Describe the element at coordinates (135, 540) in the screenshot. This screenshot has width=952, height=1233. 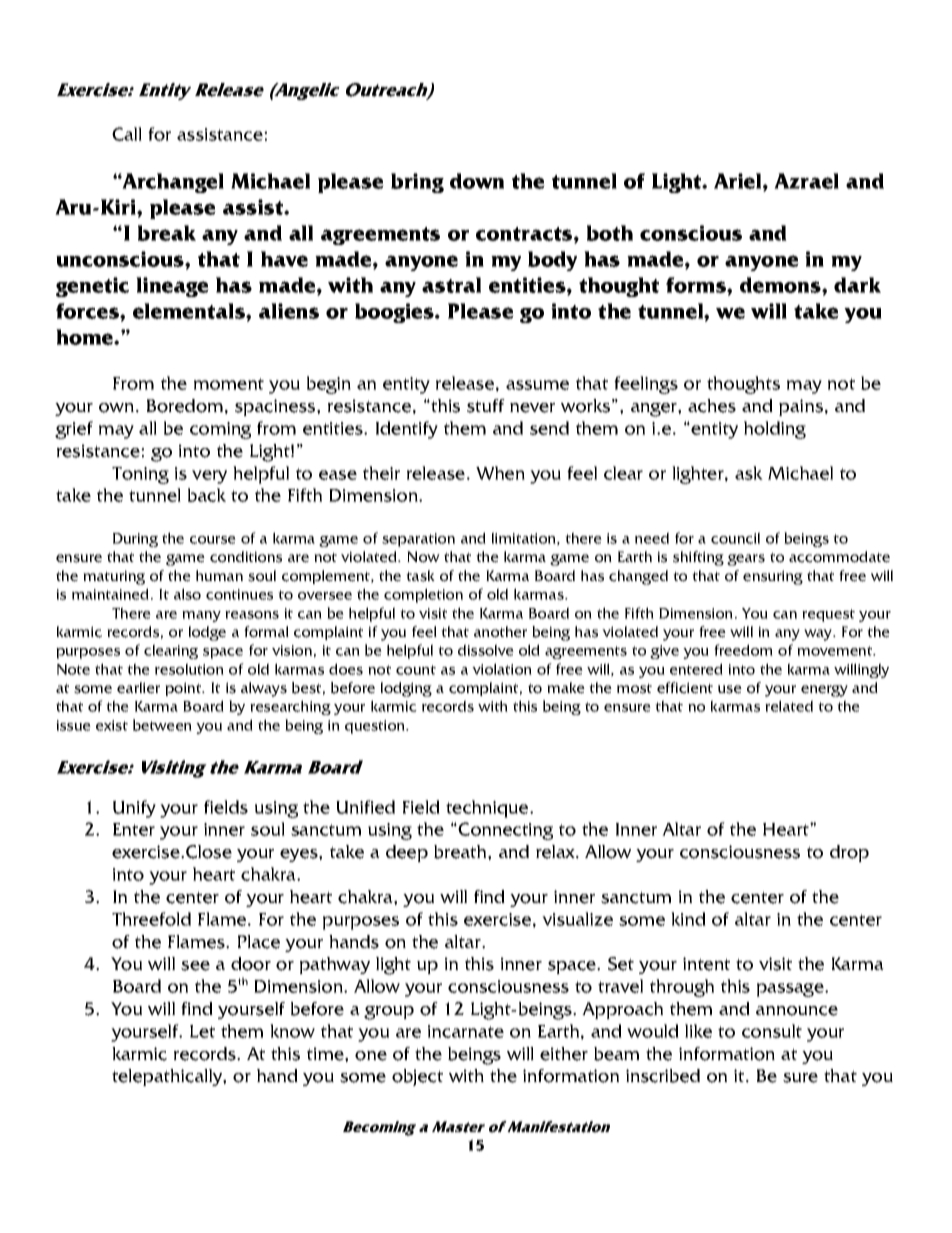
I see `During` at that location.
